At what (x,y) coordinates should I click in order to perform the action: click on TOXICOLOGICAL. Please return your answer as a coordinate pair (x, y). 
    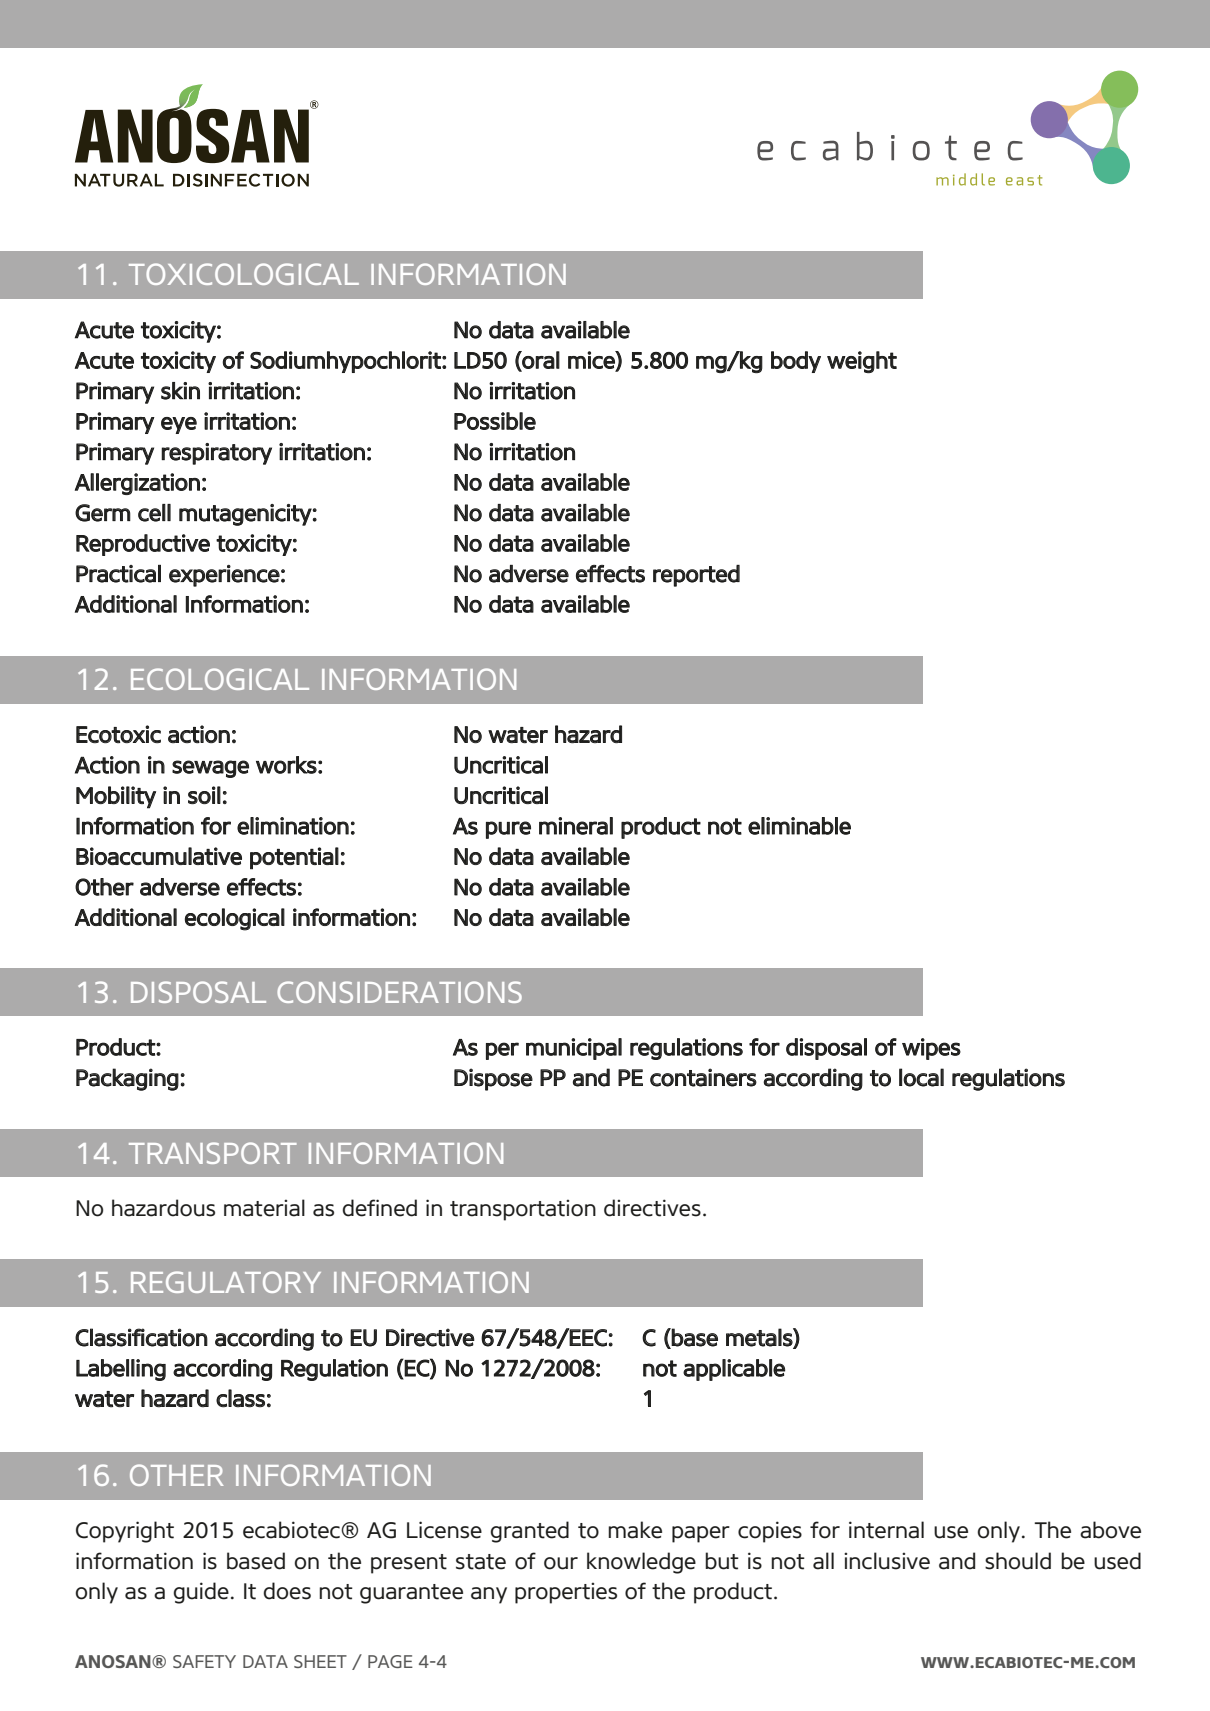
    Looking at the image, I should click on (244, 274).
